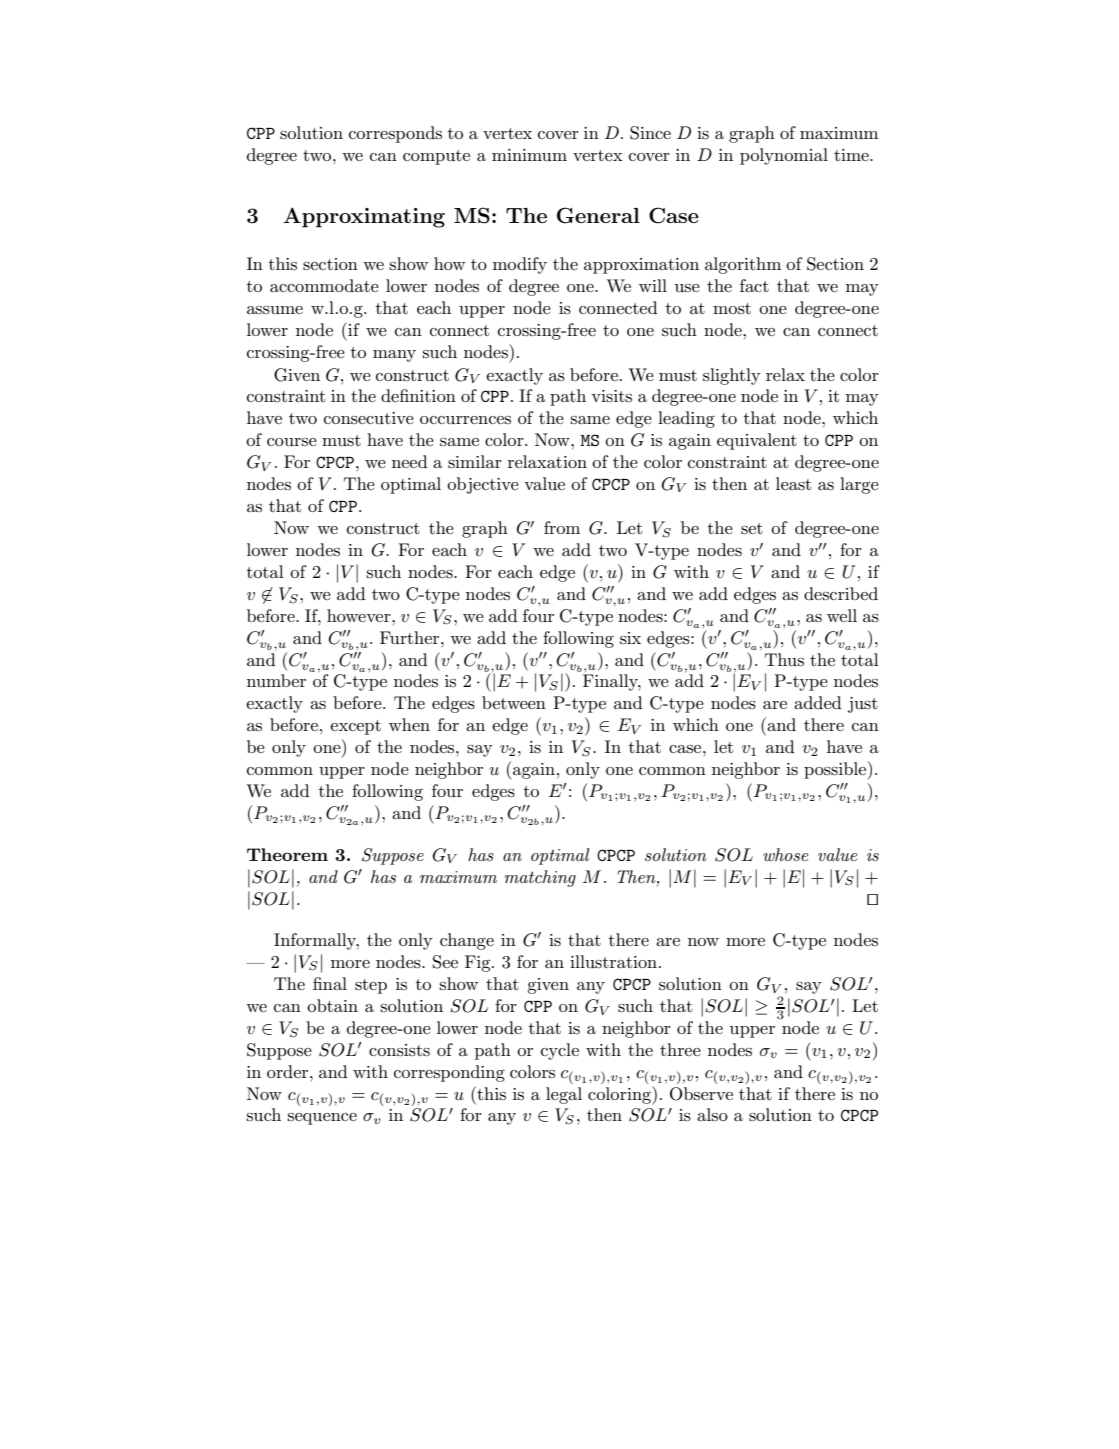 Image resolution: width=1119 pixels, height=1449 pixels. Describe the element at coordinates (395, 134) in the document. I see `corresponds` at that location.
